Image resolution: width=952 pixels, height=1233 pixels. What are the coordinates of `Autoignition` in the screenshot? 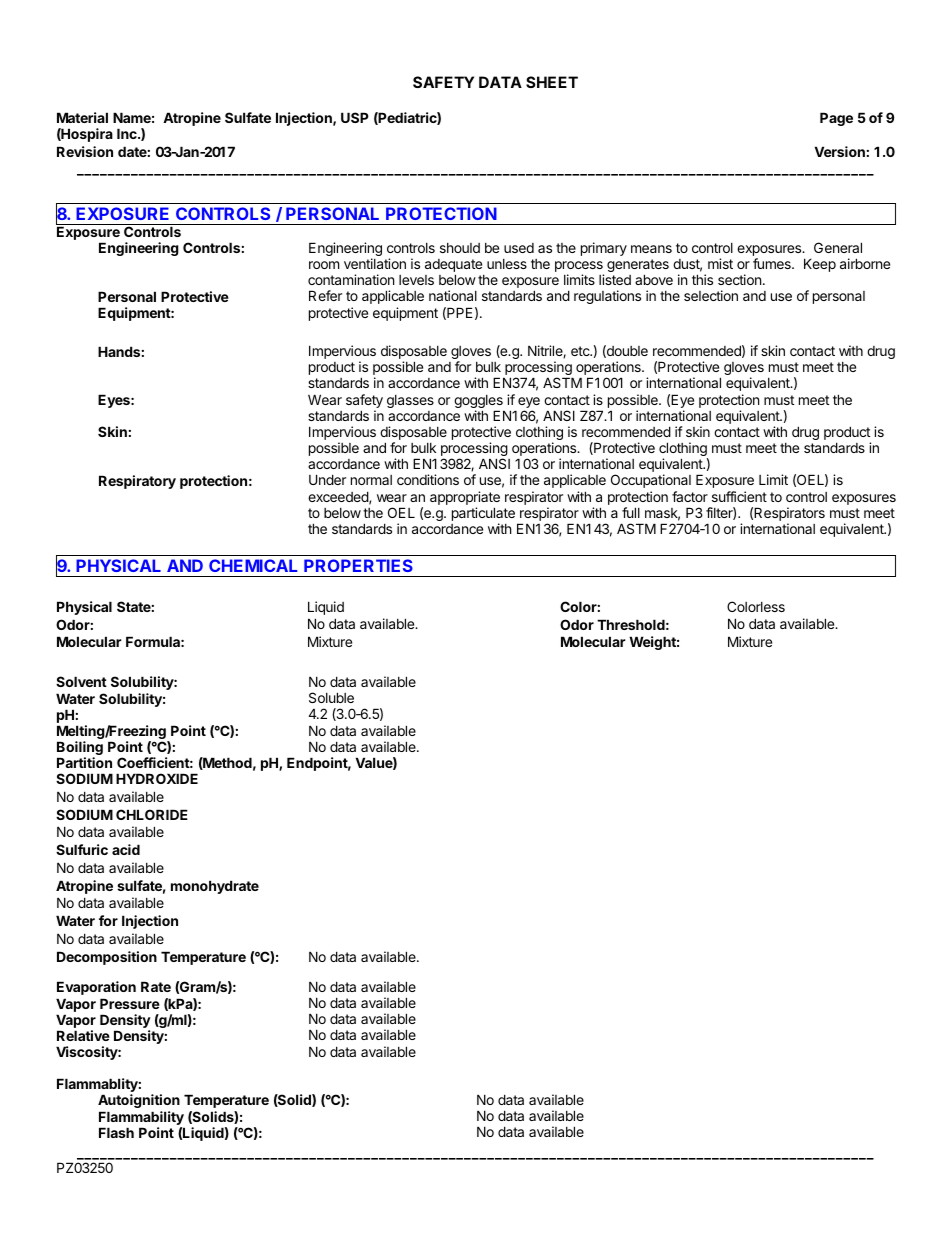 It's located at (139, 1101).
